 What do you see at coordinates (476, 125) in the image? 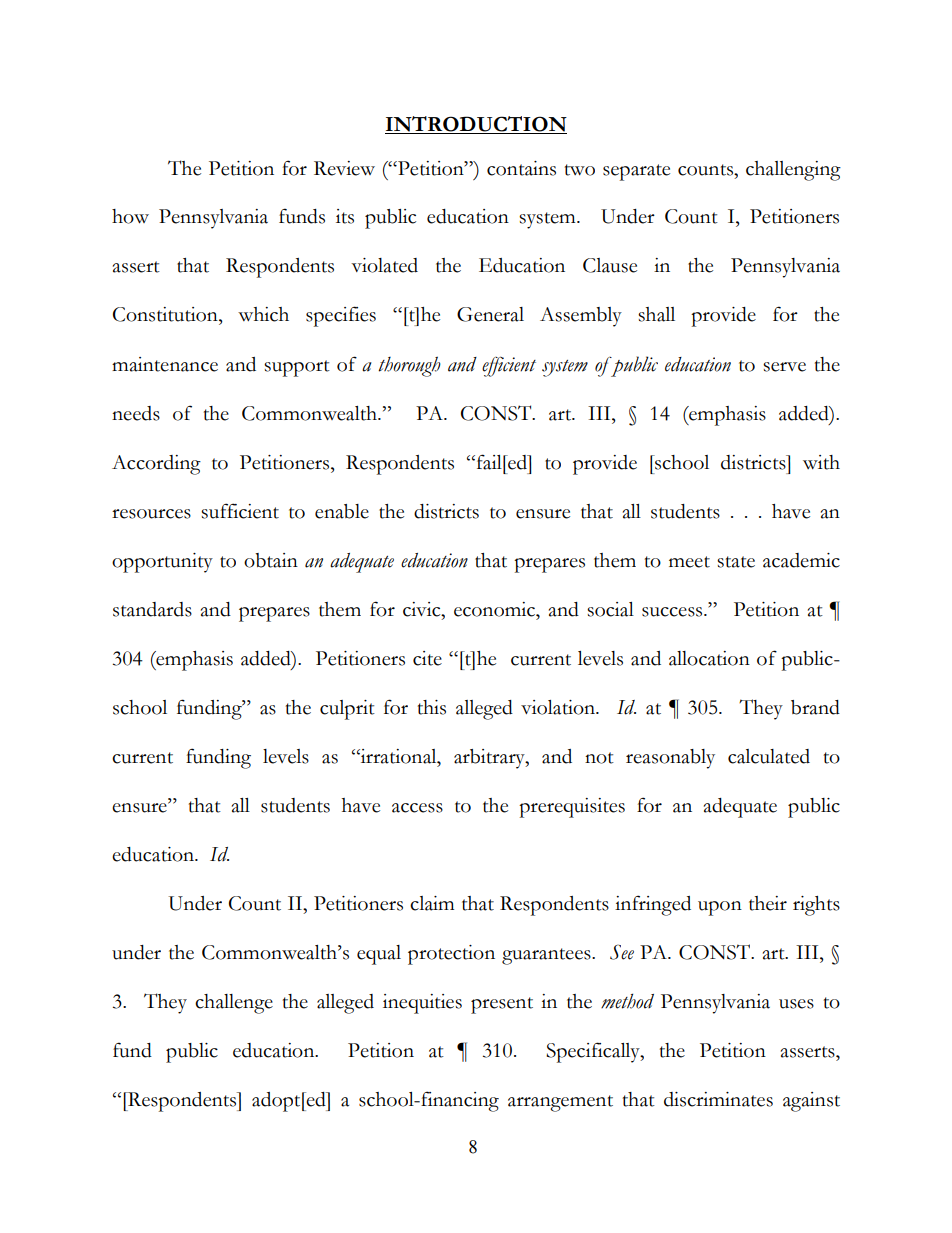
I see `INTRODUCTION` at bounding box center [476, 125].
